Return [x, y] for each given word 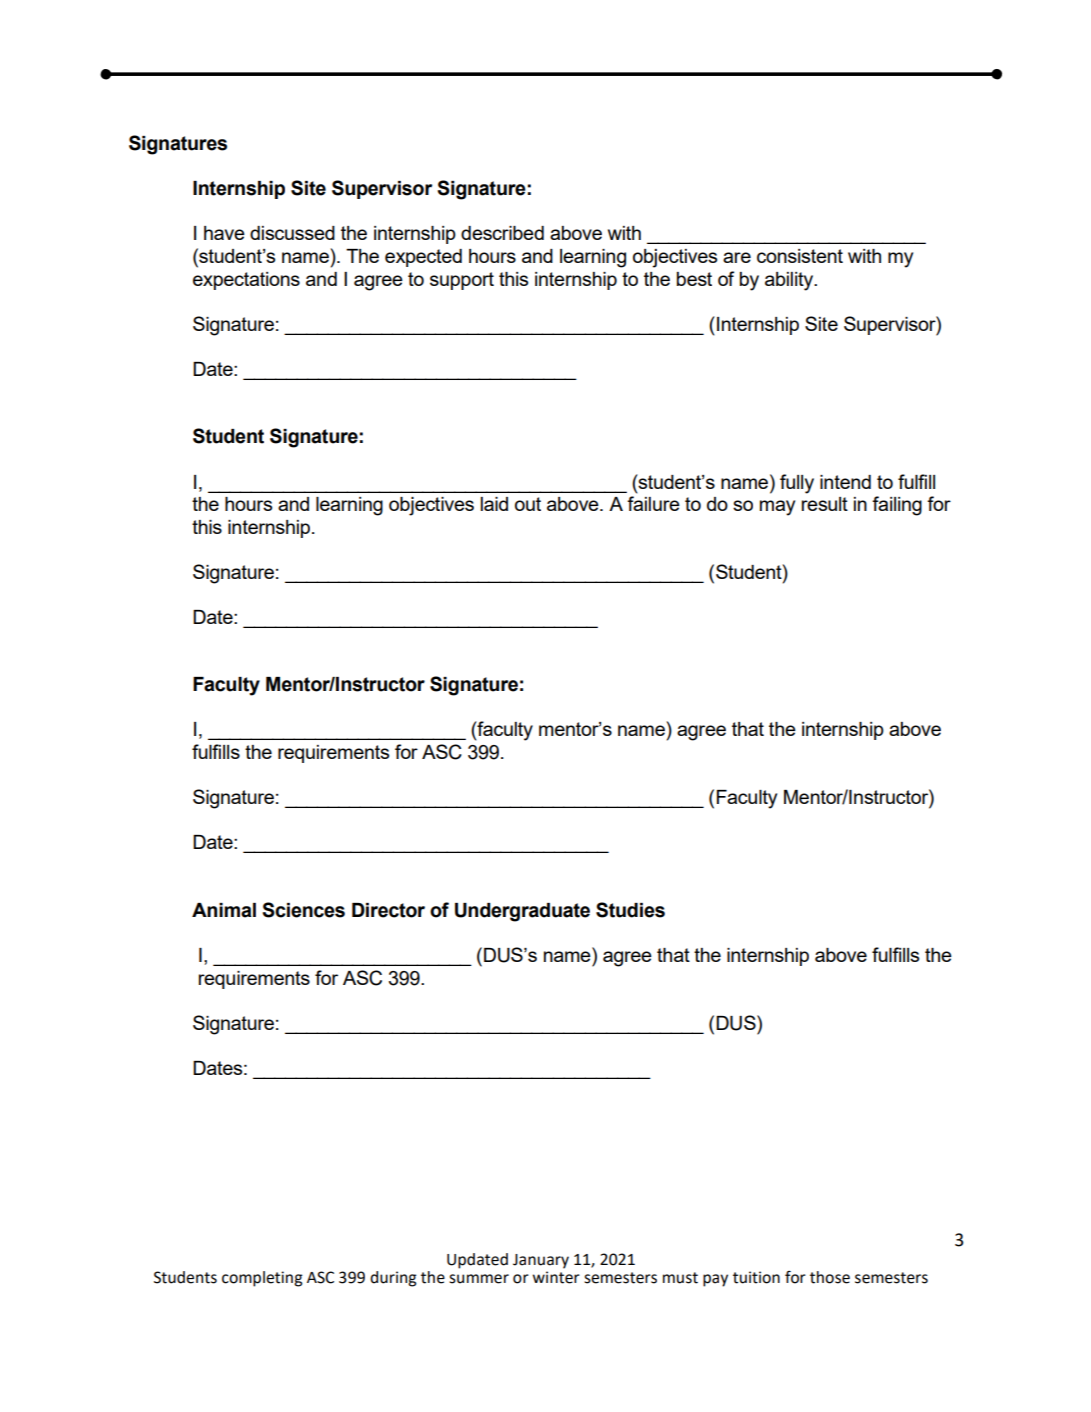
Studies [630, 910]
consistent [800, 256]
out [528, 504]
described [502, 233]
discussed [292, 233]
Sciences [303, 910]
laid [494, 504]
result [825, 504]
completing [262, 1279]
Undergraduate [522, 912]
